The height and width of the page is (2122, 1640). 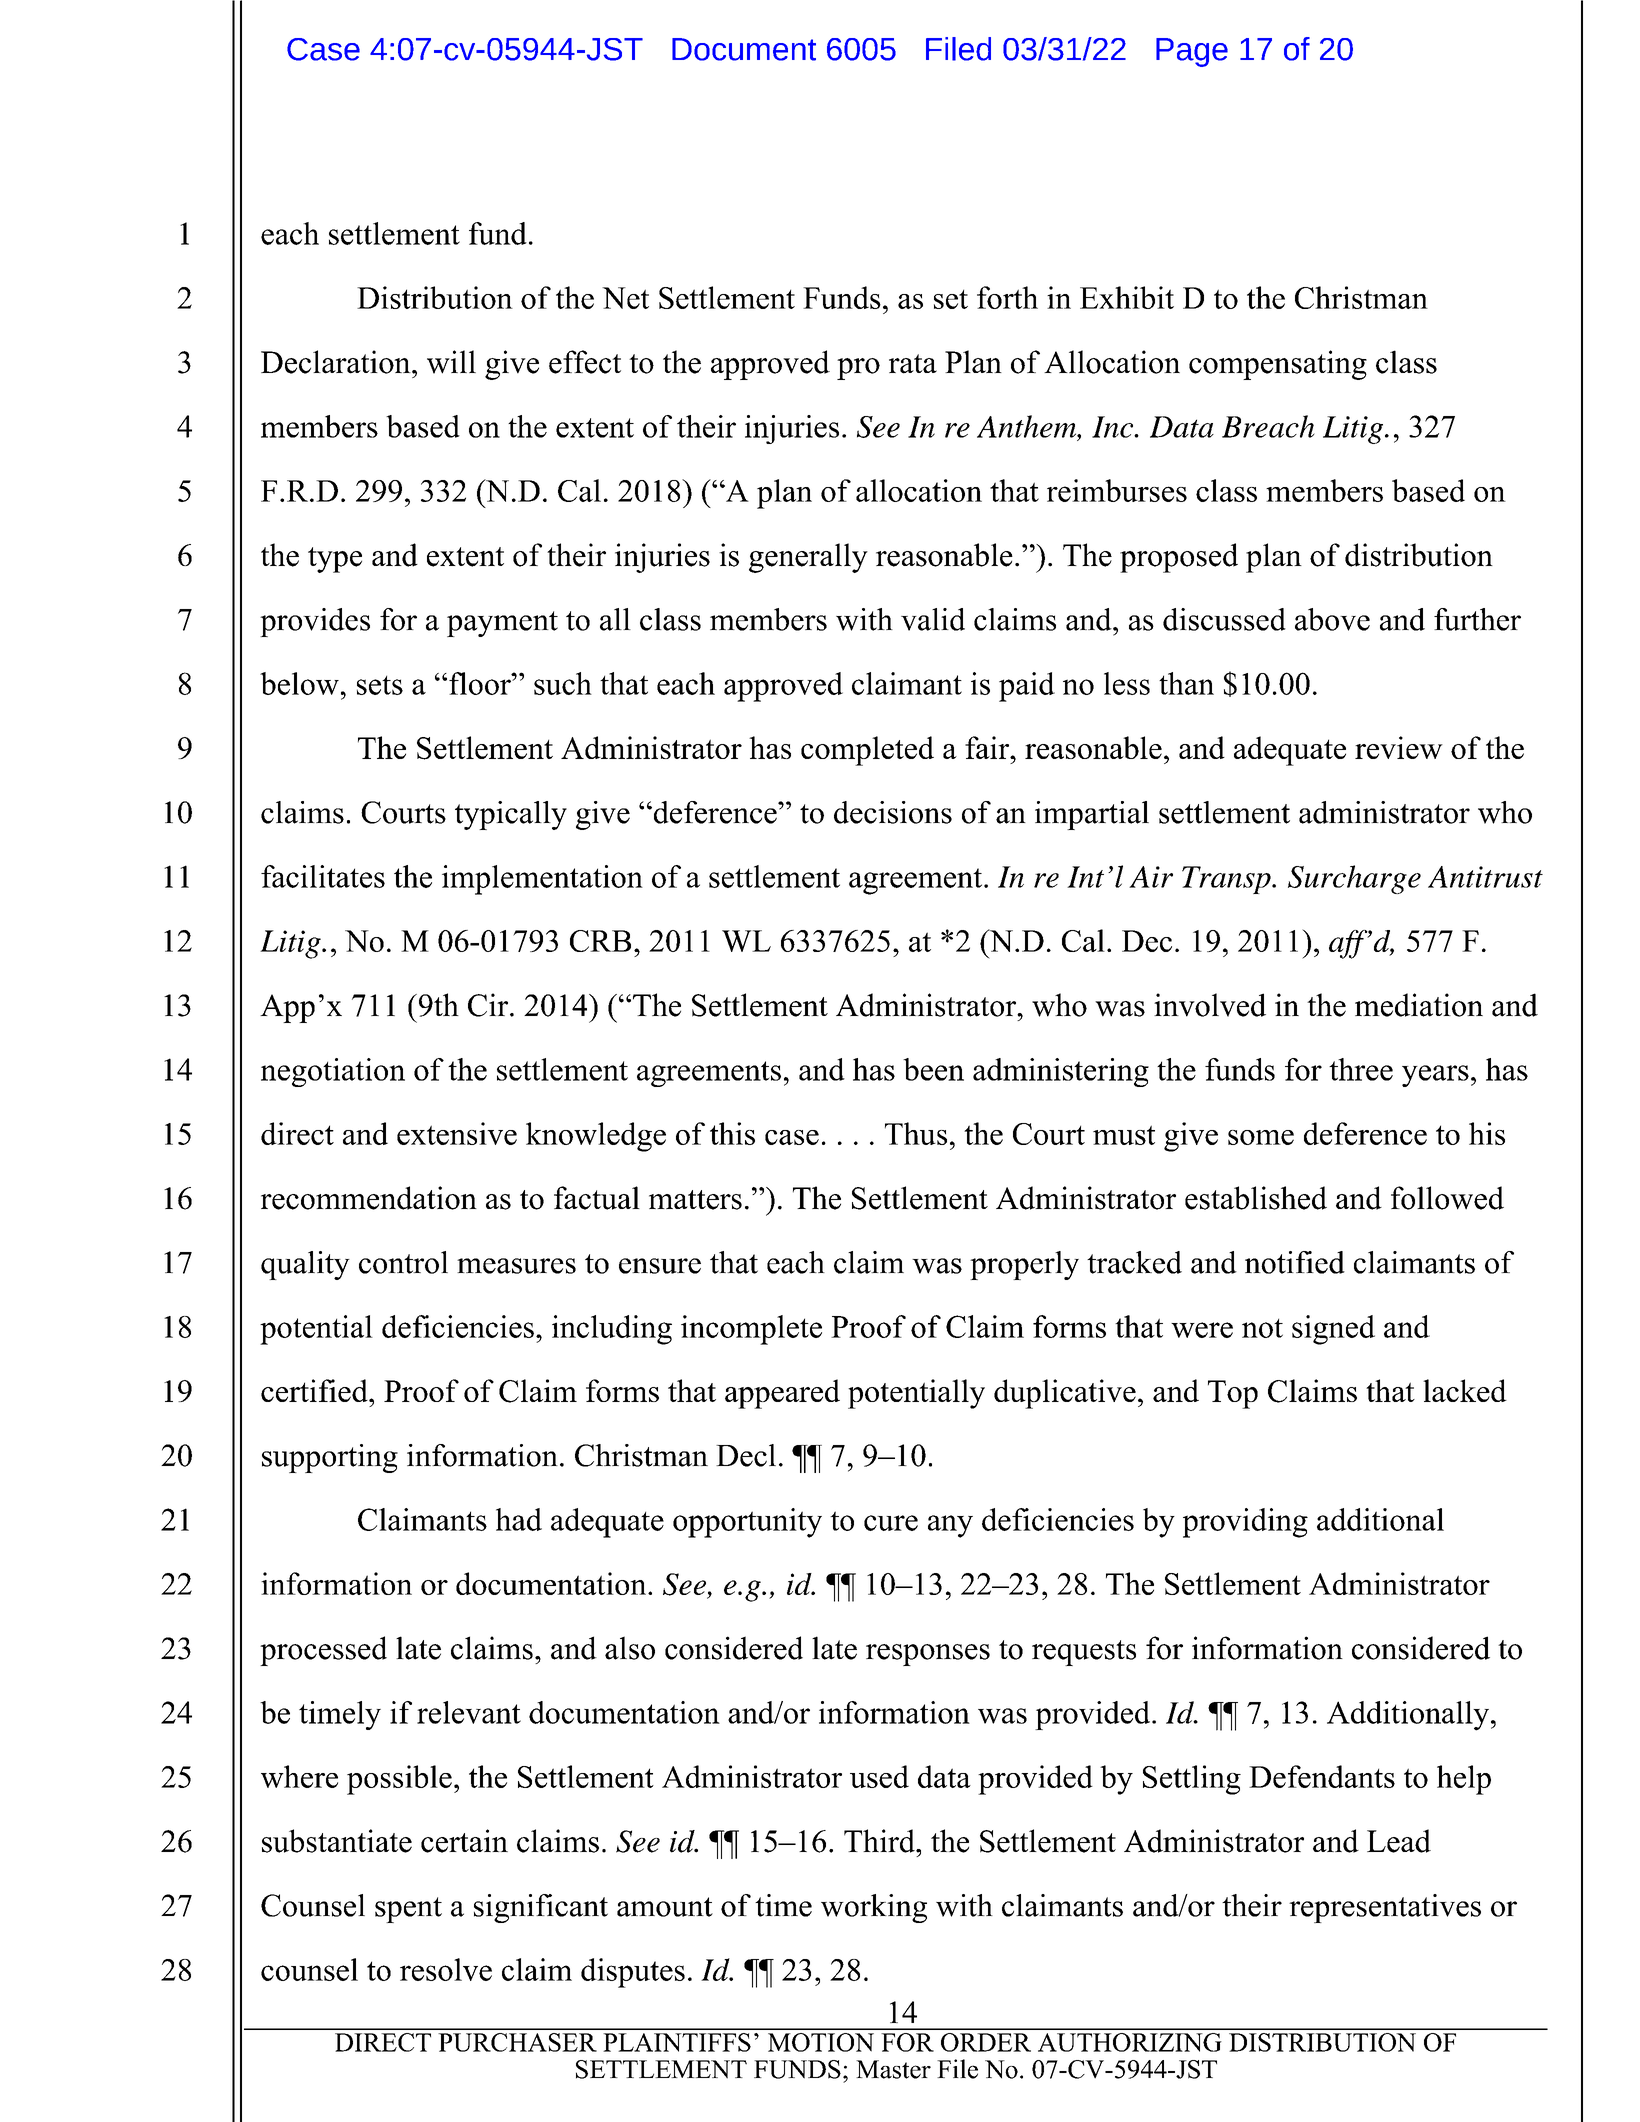 What do you see at coordinates (893, 2069) in the page?
I see `Master` at bounding box center [893, 2069].
